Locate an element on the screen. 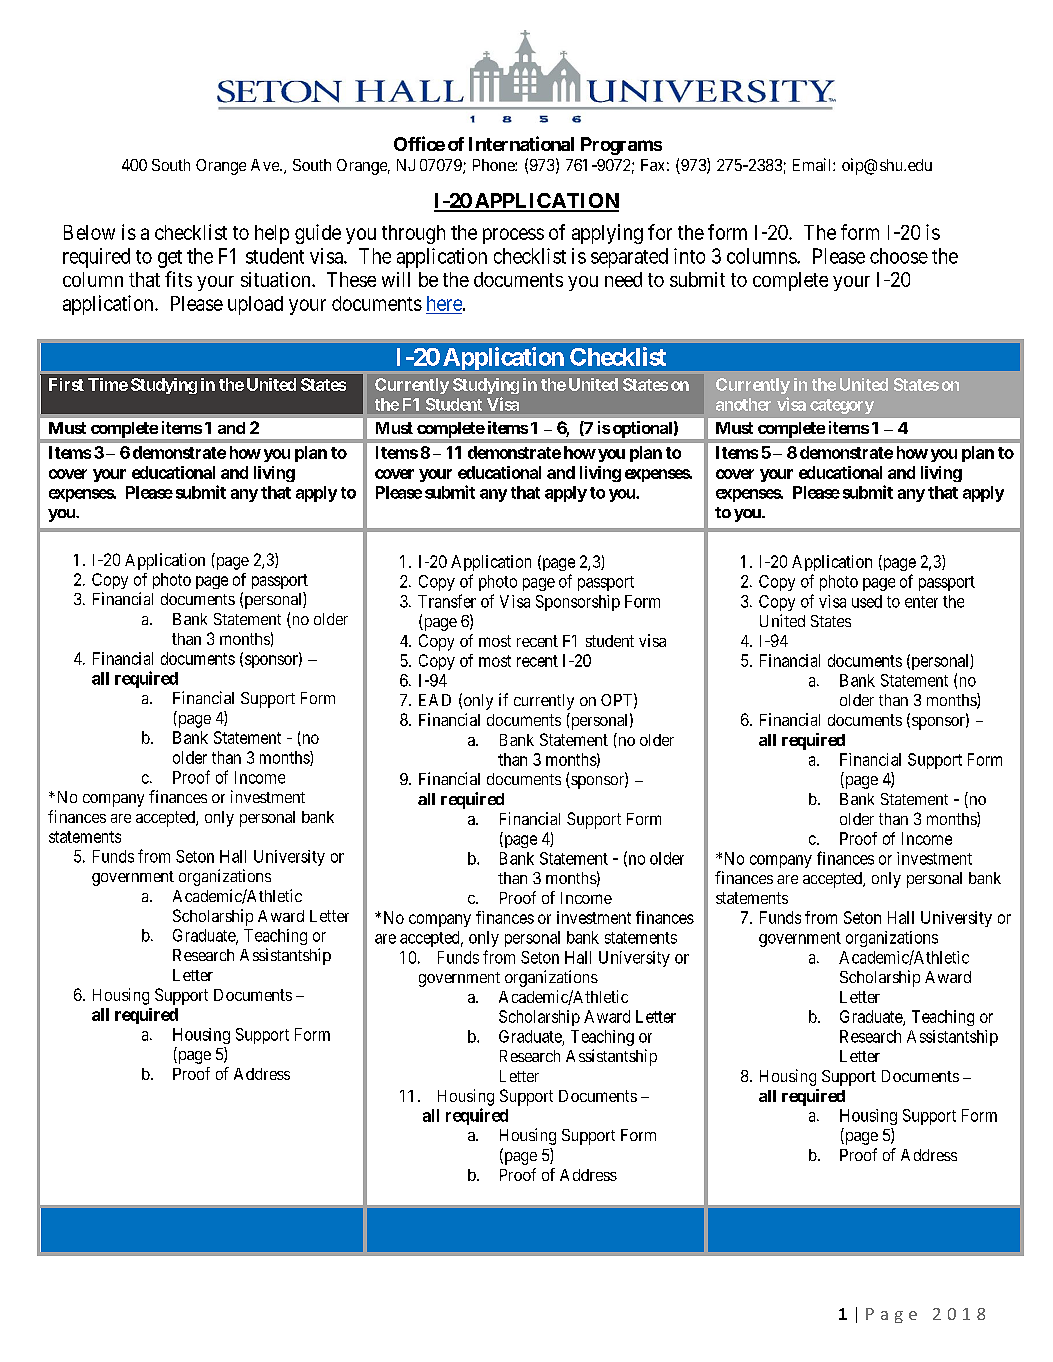 The image size is (1053, 1362). enter is located at coordinates (921, 602).
